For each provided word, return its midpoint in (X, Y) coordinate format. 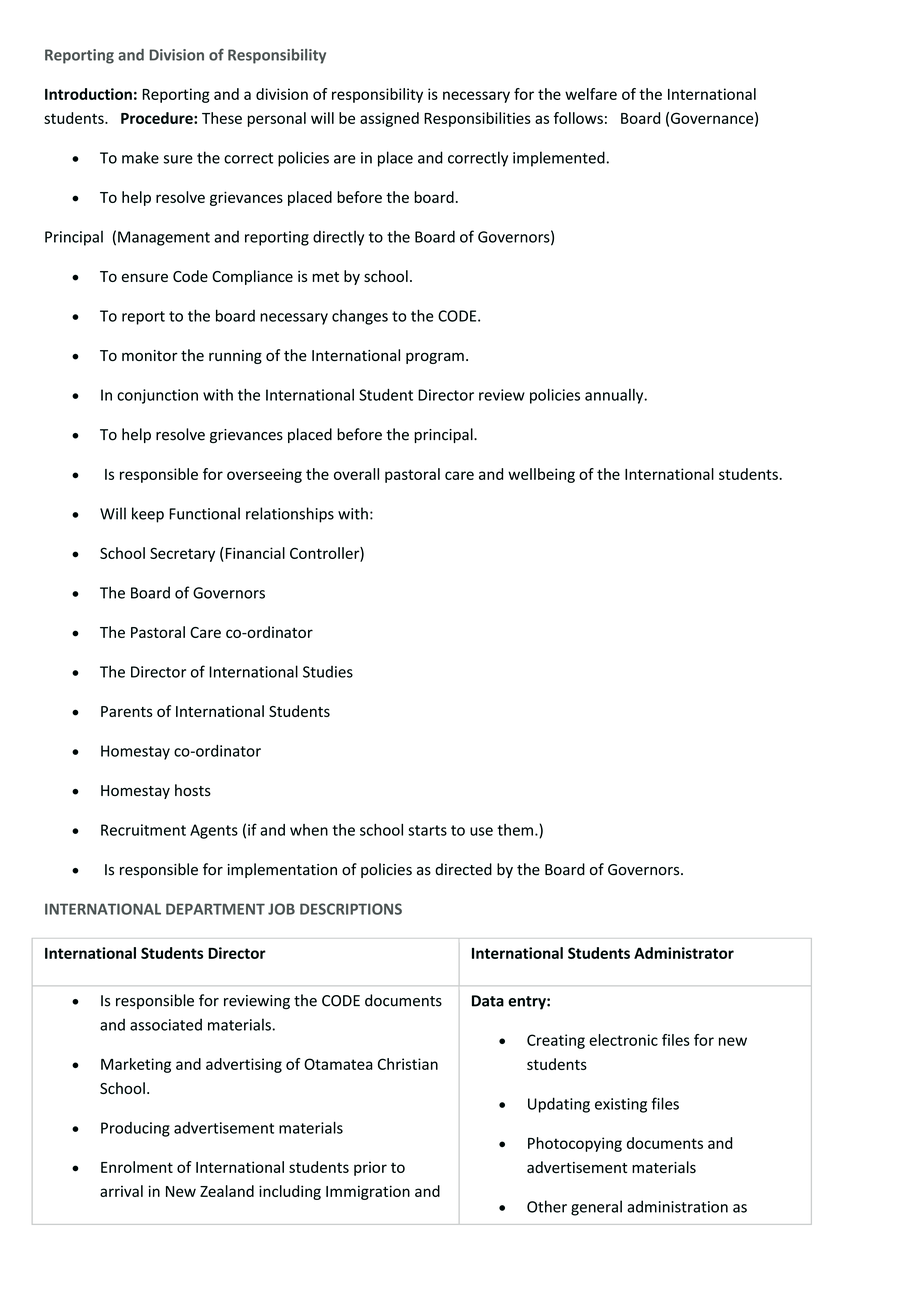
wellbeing (541, 475)
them (515, 830)
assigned (389, 119)
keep (148, 515)
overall (356, 474)
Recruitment (143, 830)
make (140, 157)
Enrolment (137, 1167)
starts (427, 830)
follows (578, 118)
